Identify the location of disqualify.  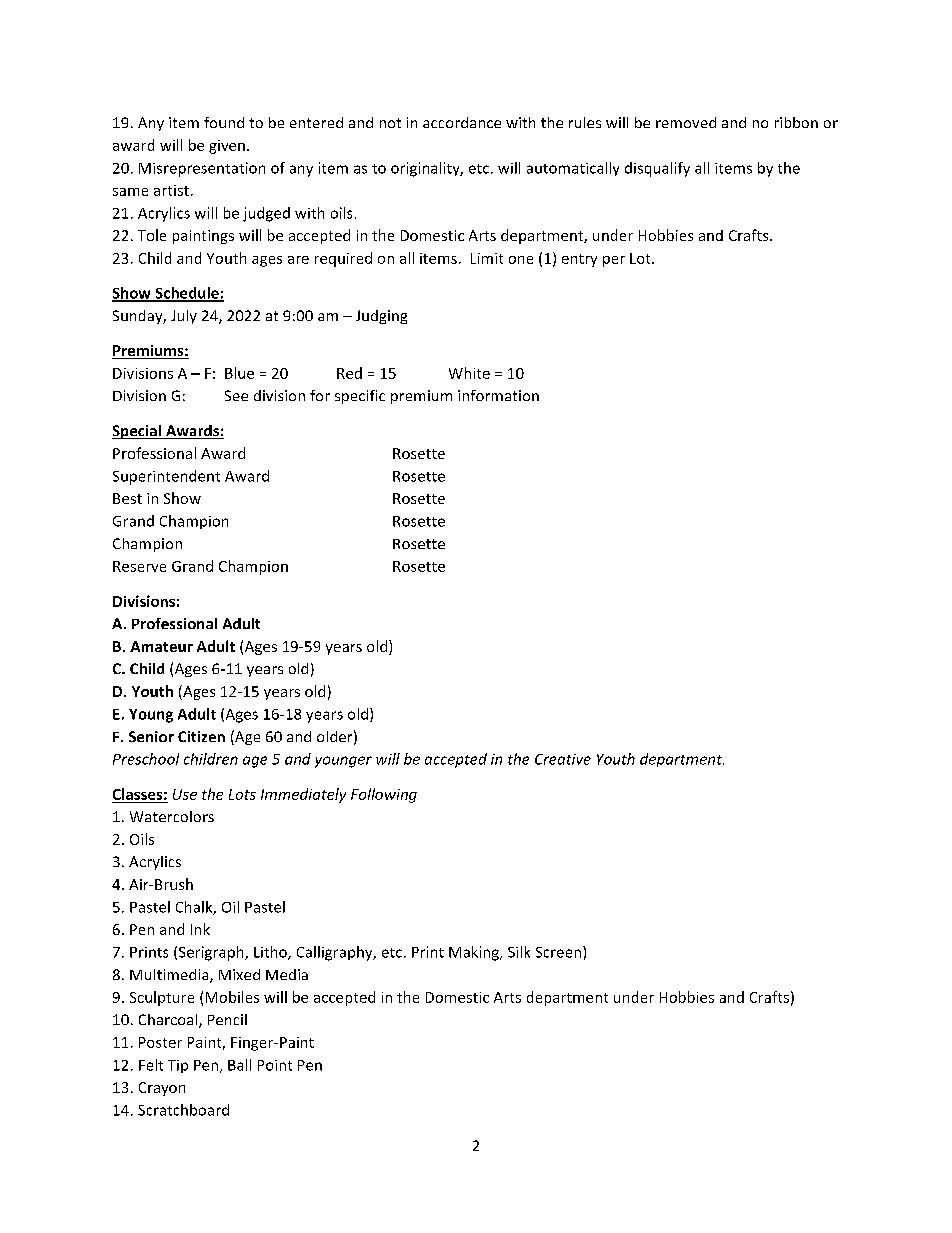
(657, 169).
